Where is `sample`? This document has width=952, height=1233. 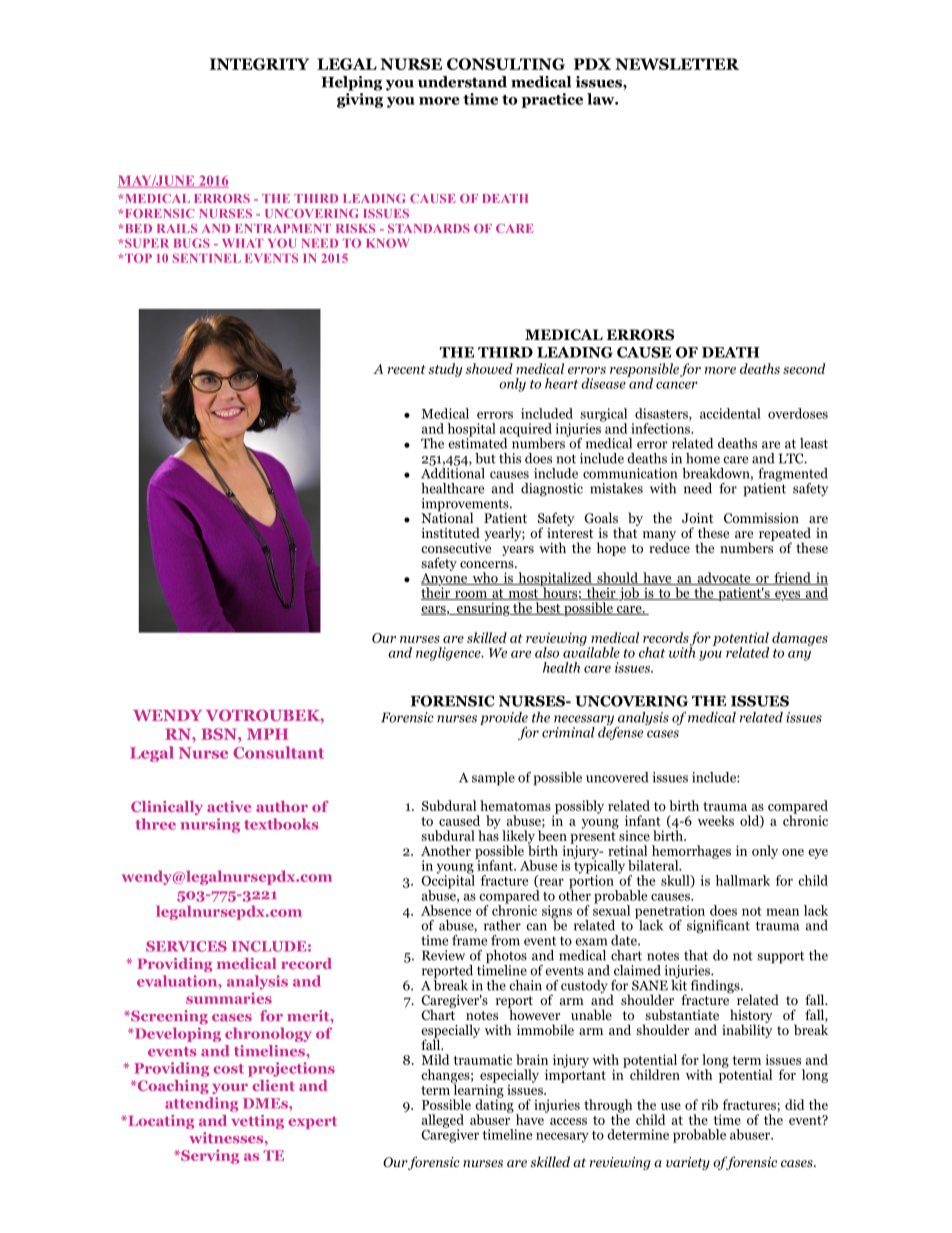 sample is located at coordinates (493, 779).
